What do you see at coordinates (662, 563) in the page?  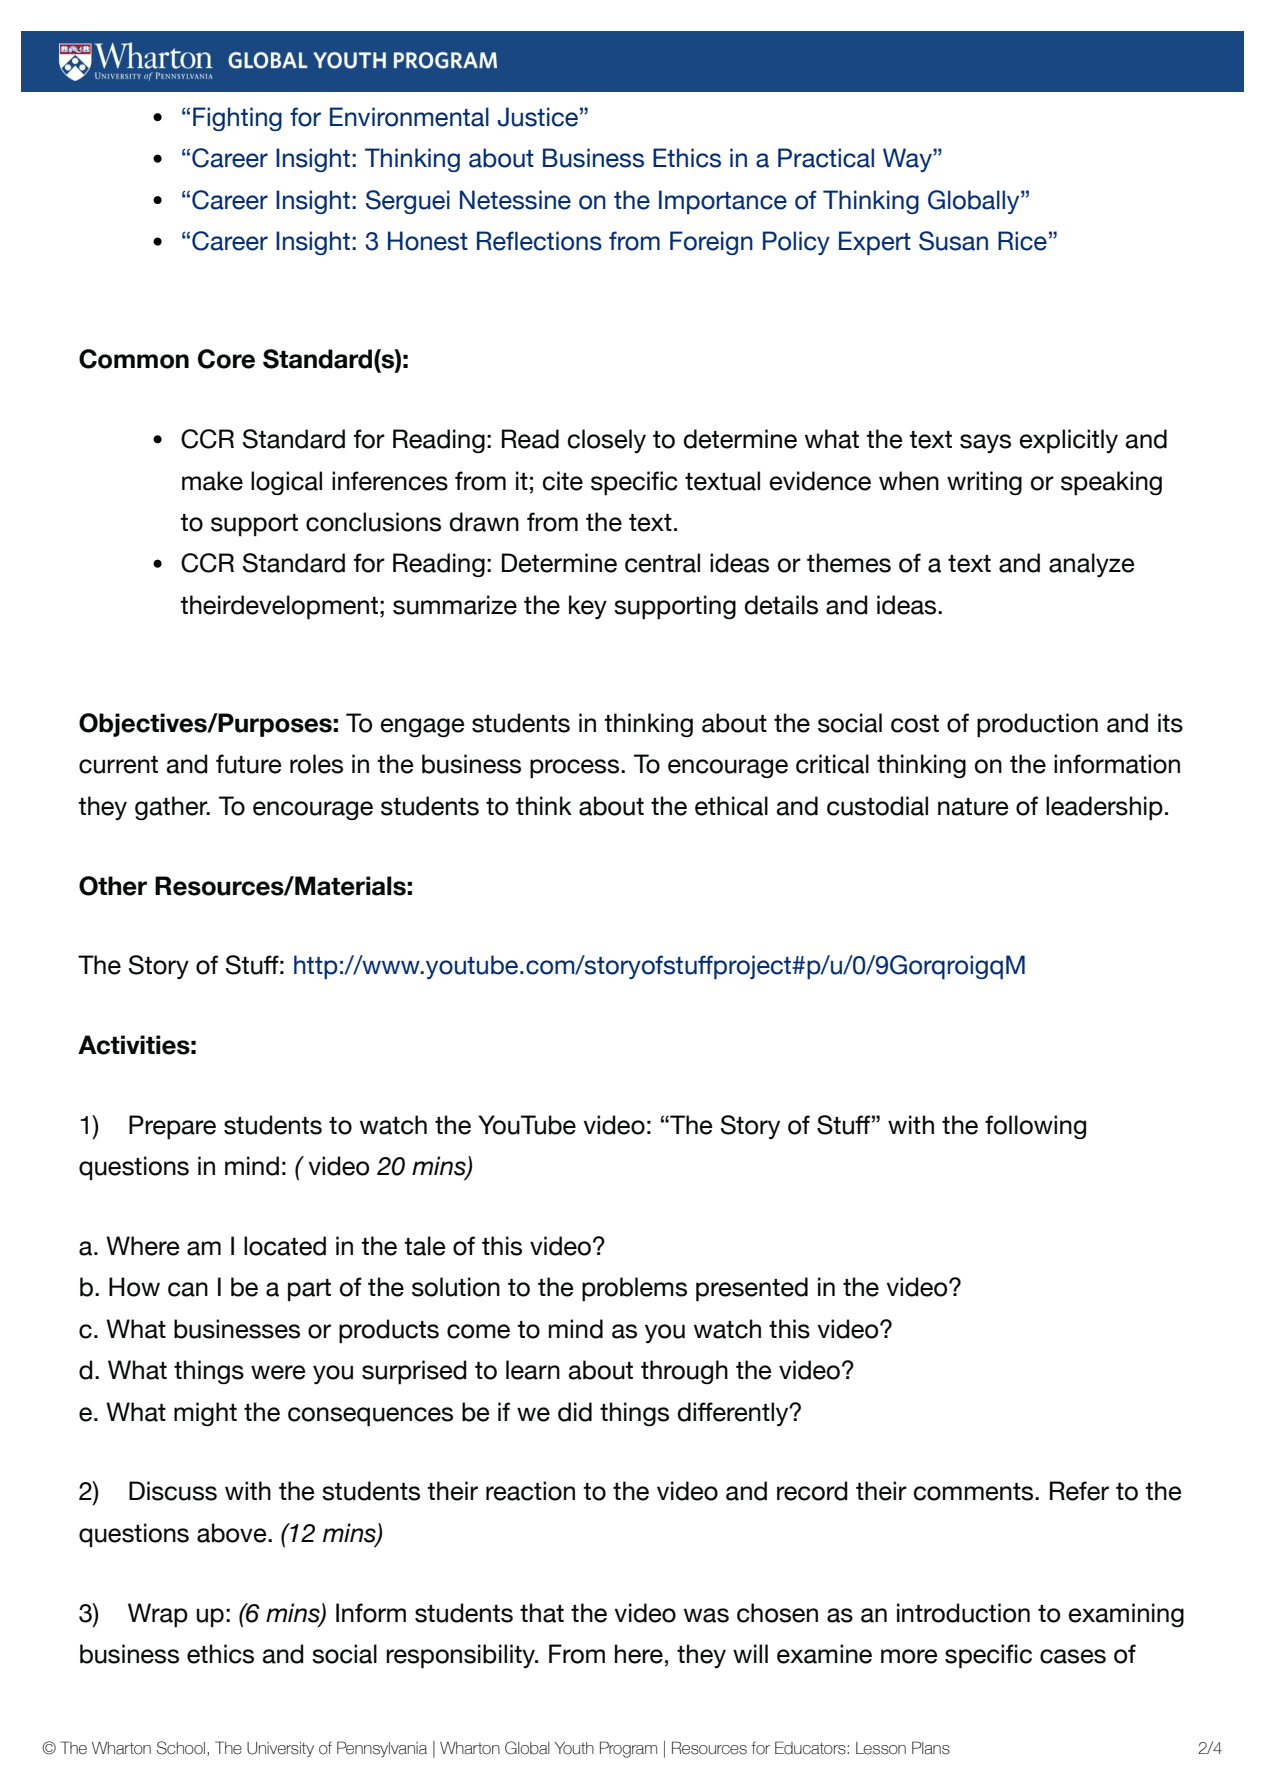 I see `central` at bounding box center [662, 563].
